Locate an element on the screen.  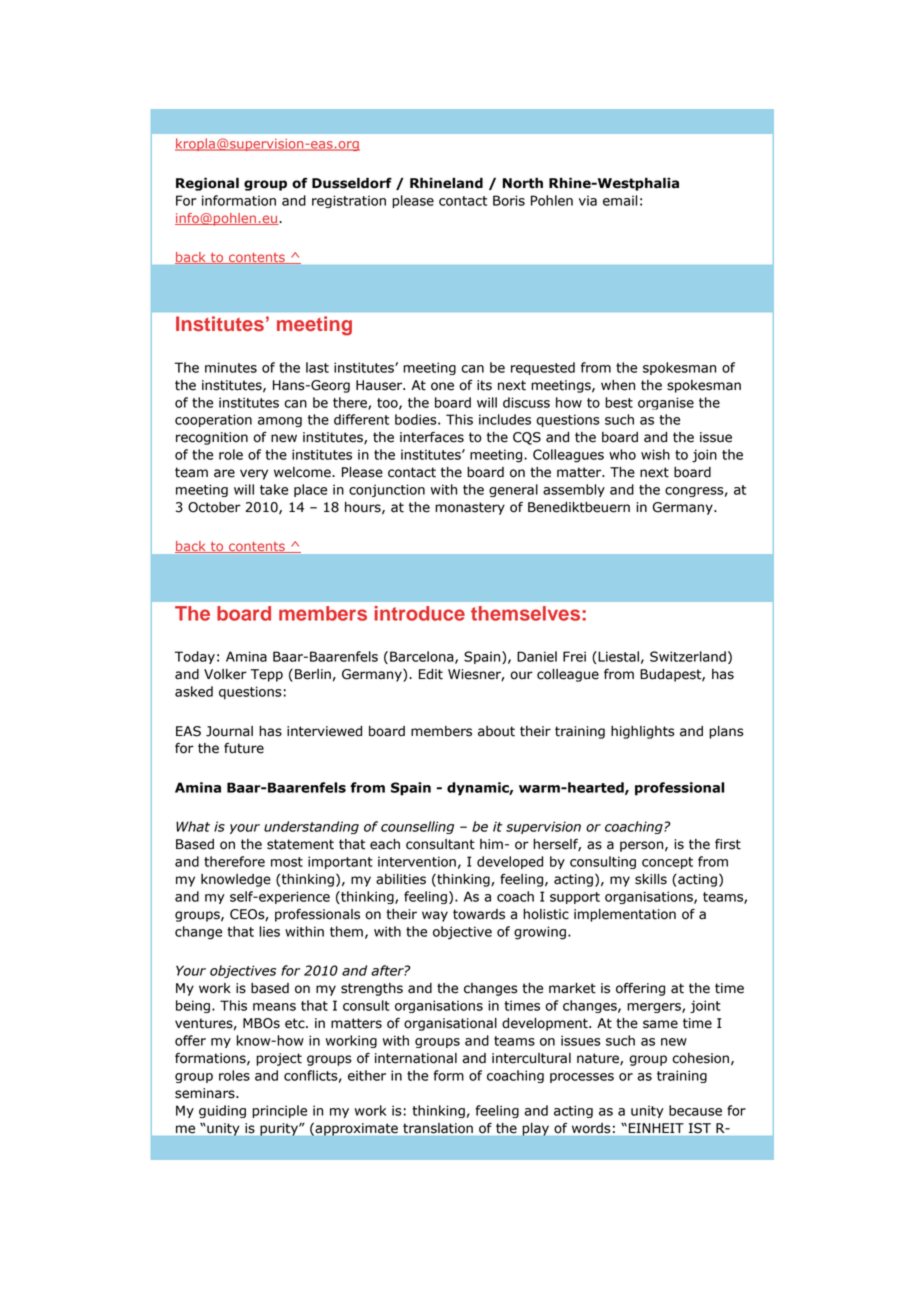
among is located at coordinates (280, 422).
